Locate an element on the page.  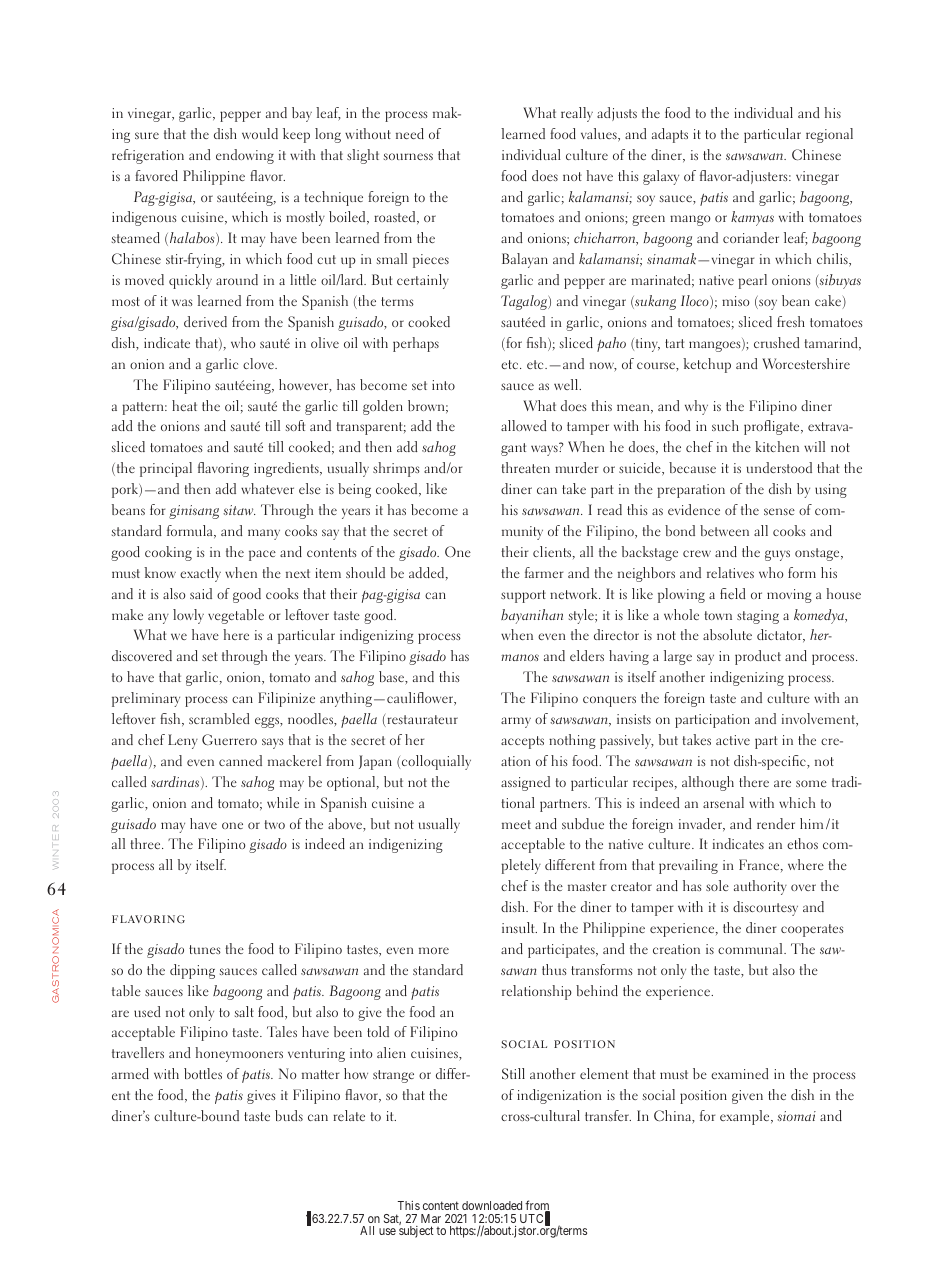
endowing is located at coordinates (245, 156).
